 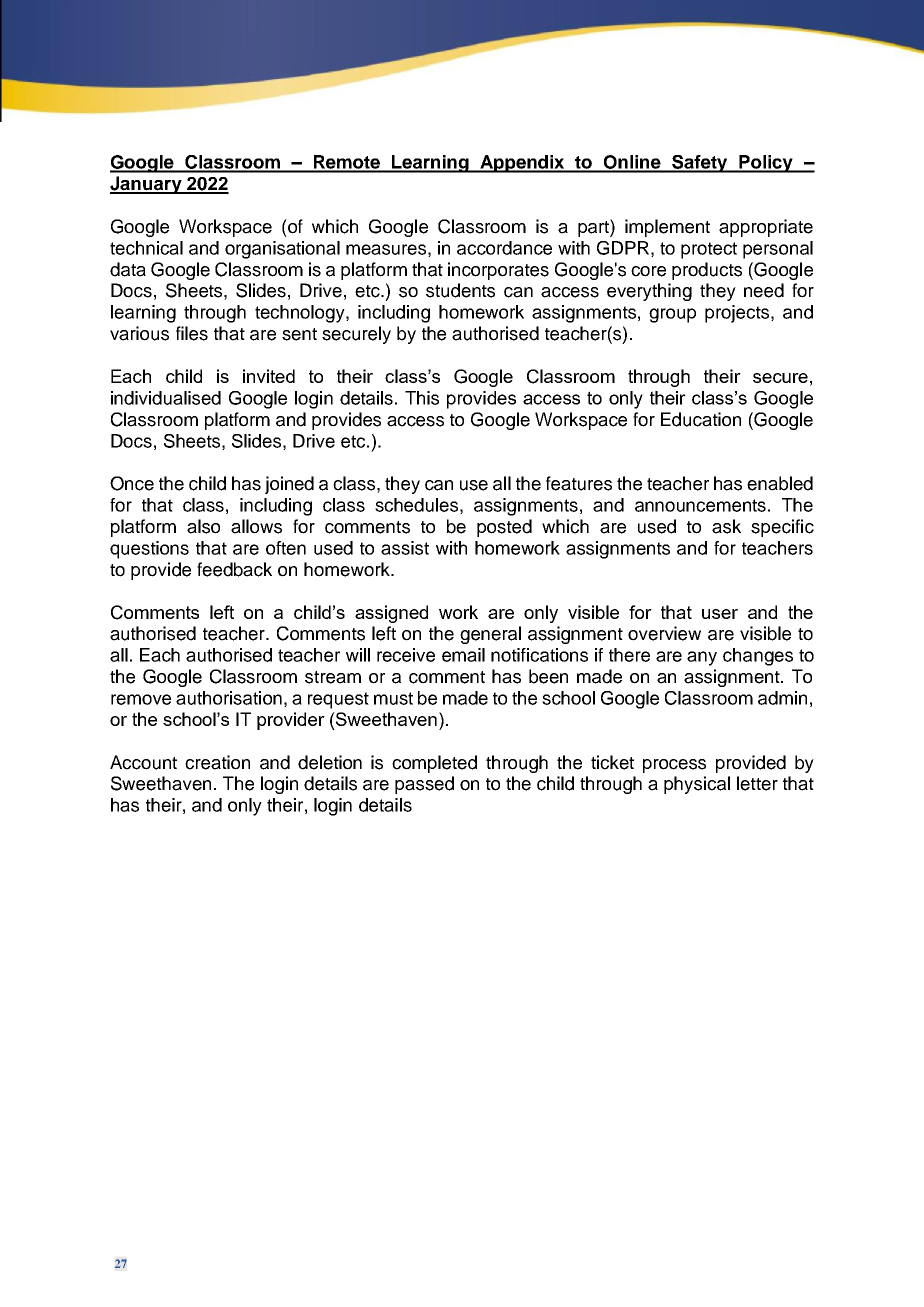 I want to click on group, so click(x=672, y=315).
